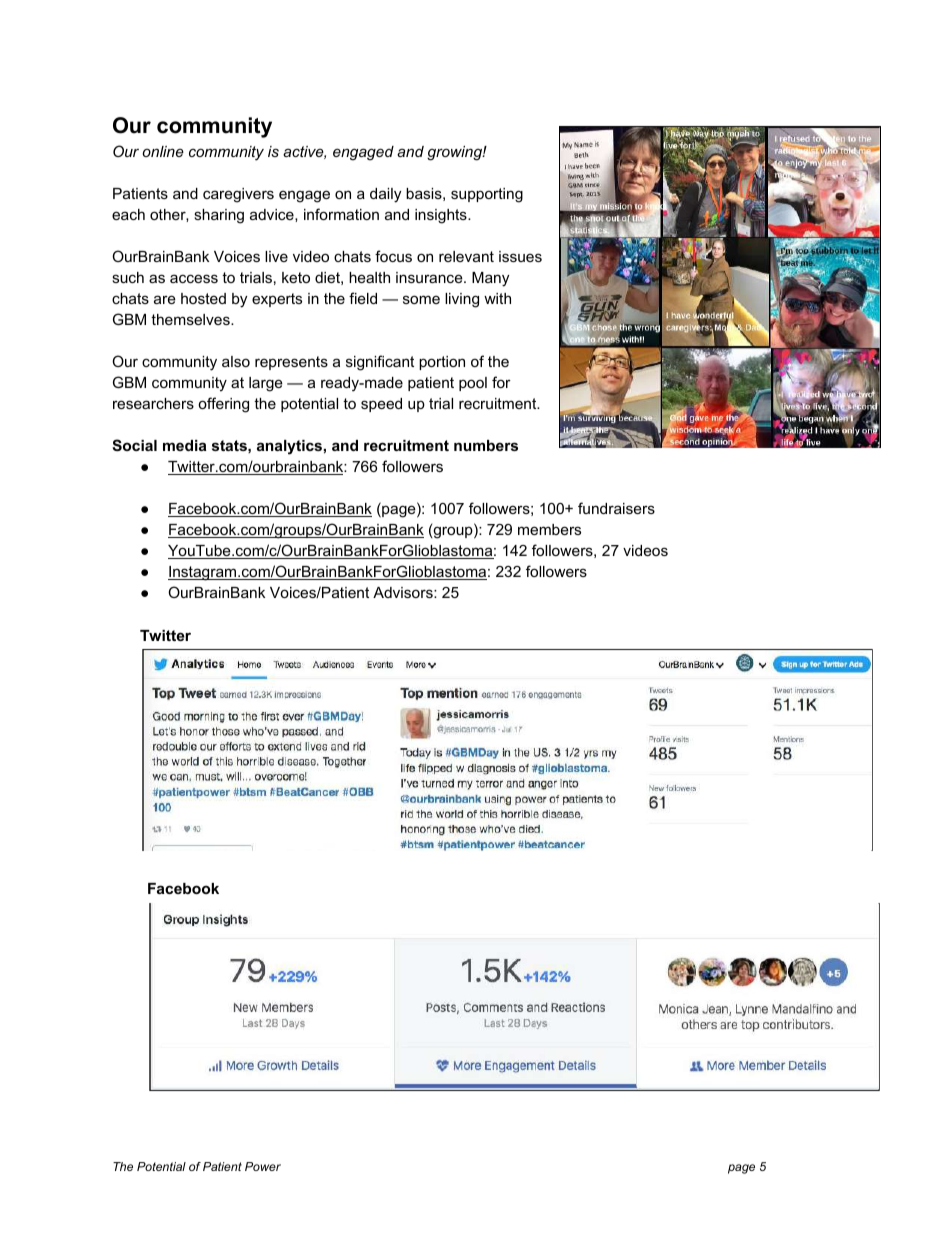  Describe the element at coordinates (153, 403) in the image. I see `researchers` at that location.
